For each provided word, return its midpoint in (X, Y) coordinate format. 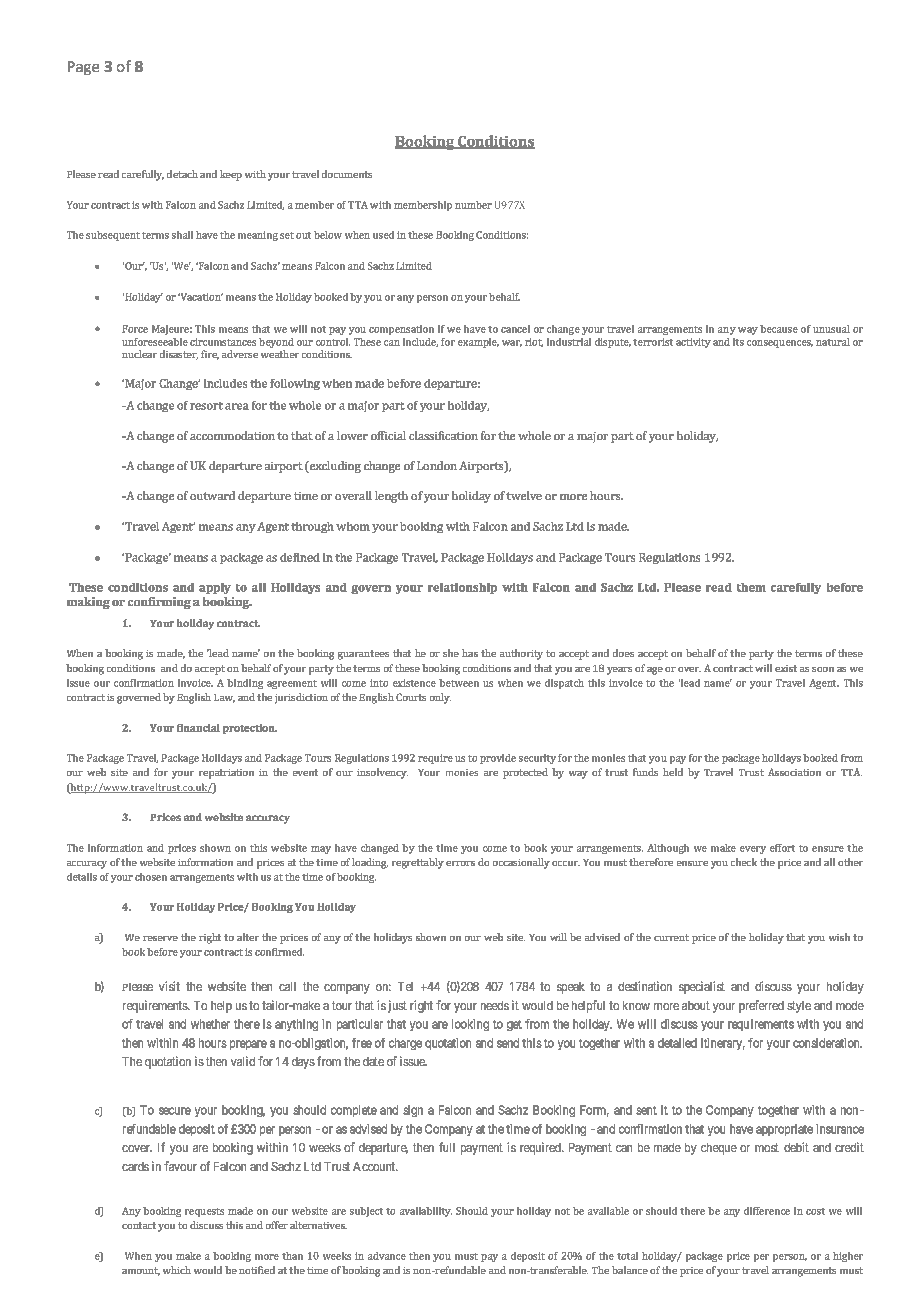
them (751, 587)
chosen (151, 877)
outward (212, 495)
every (753, 850)
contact (139, 1225)
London (437, 465)
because (779, 329)
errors (460, 863)
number (473, 205)
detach (182, 174)
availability (426, 1212)
